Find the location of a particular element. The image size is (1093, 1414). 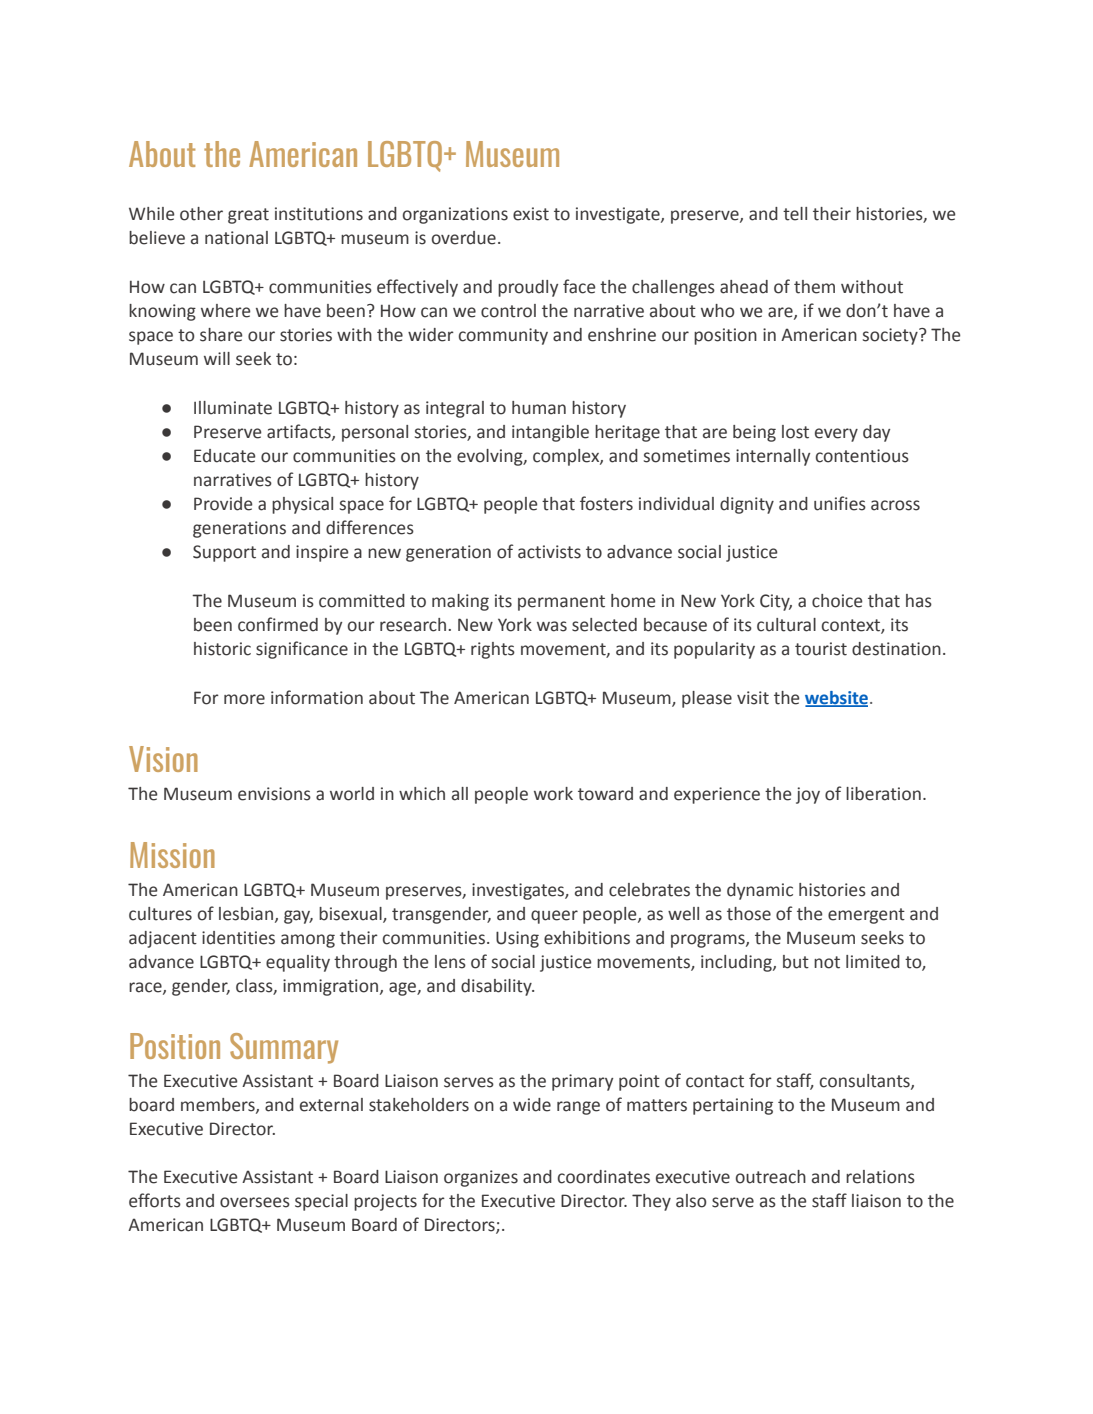

website is located at coordinates (836, 698).
